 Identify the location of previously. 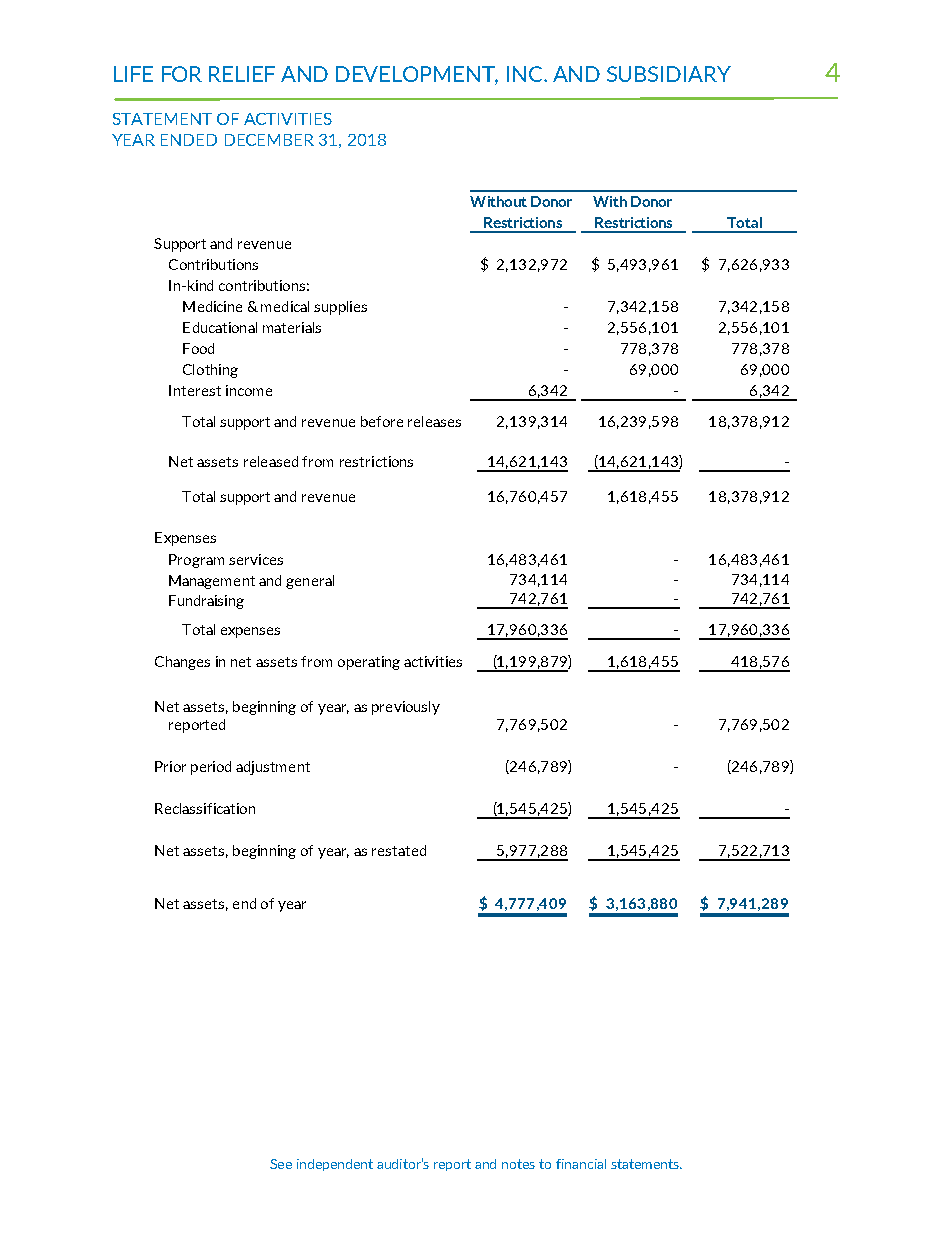
(406, 708).
